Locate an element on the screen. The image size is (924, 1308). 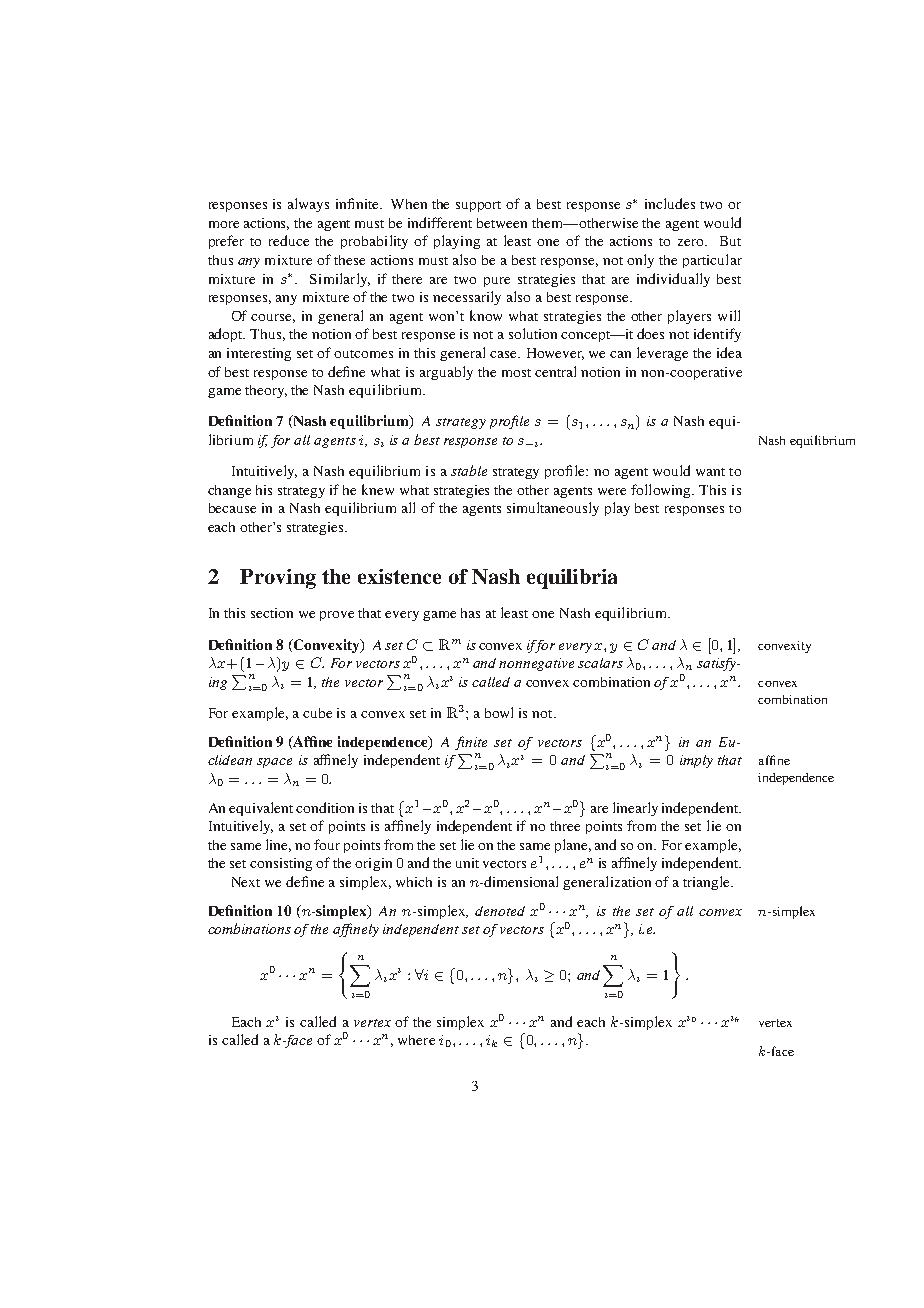
following is located at coordinates (662, 491).
